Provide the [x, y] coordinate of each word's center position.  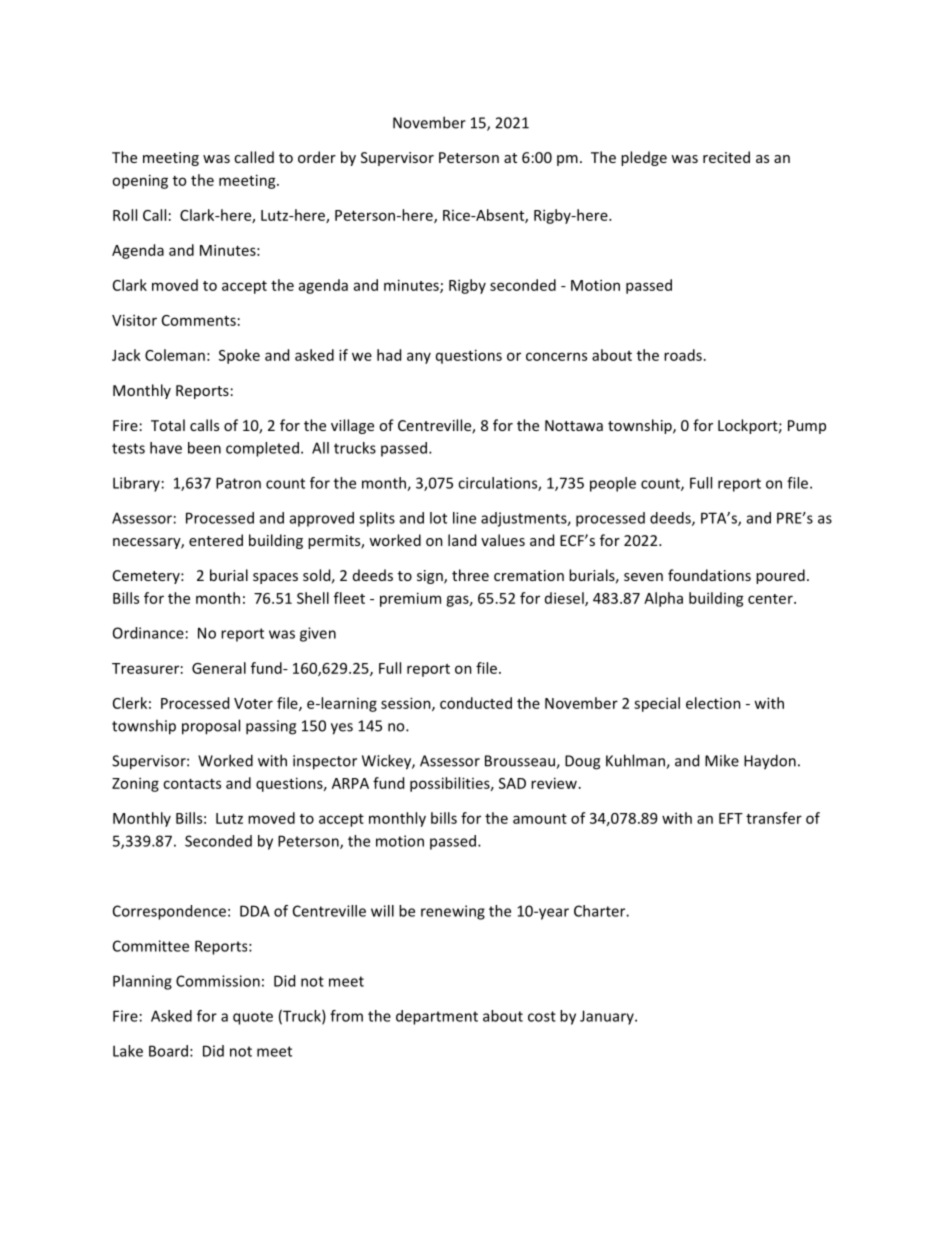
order [317, 157]
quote [253, 1018]
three [470, 575]
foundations [709, 575]
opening [140, 181]
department [437, 1017]
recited [726, 157]
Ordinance [148, 633]
